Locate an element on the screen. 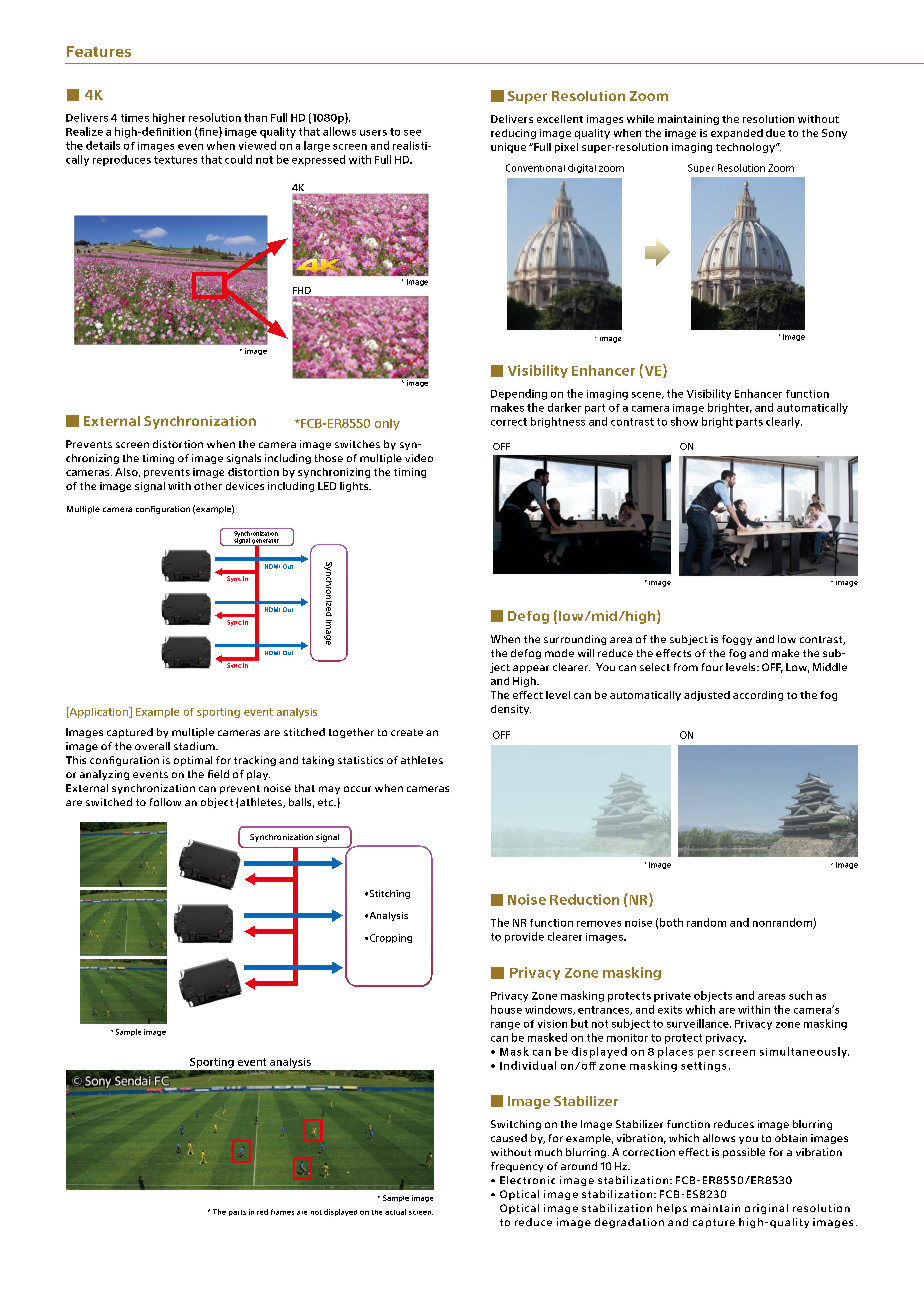 This screenshot has height=1308, width=924. times is located at coordinates (135, 118).
